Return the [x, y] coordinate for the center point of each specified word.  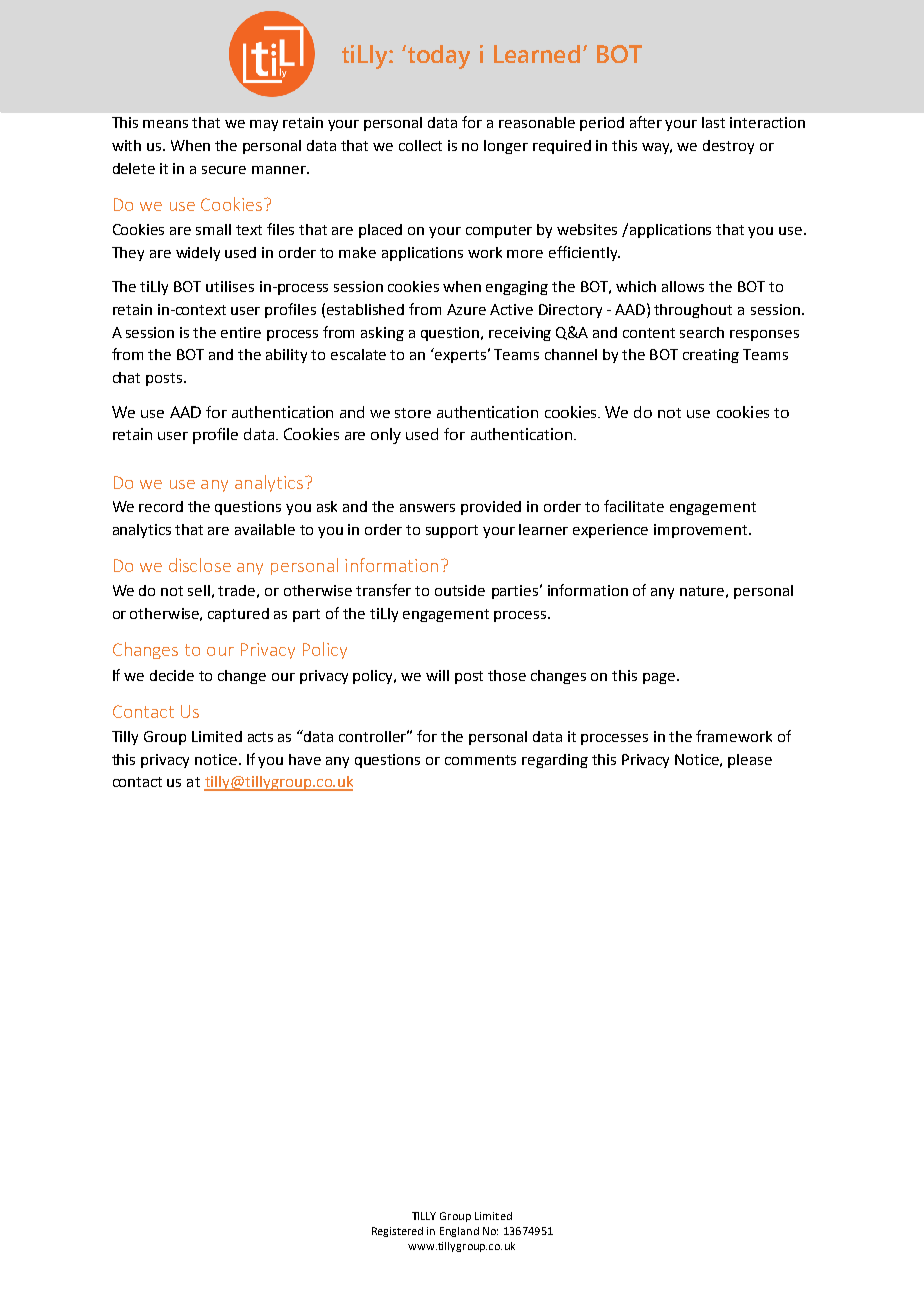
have [305, 759]
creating [711, 356]
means [165, 124]
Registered [397, 1232]
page [660, 678]
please [750, 761]
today [437, 57]
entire [241, 332]
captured [238, 615]
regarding [555, 761]
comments [480, 760]
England [459, 1232]
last [713, 122]
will [437, 675]
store [413, 413]
